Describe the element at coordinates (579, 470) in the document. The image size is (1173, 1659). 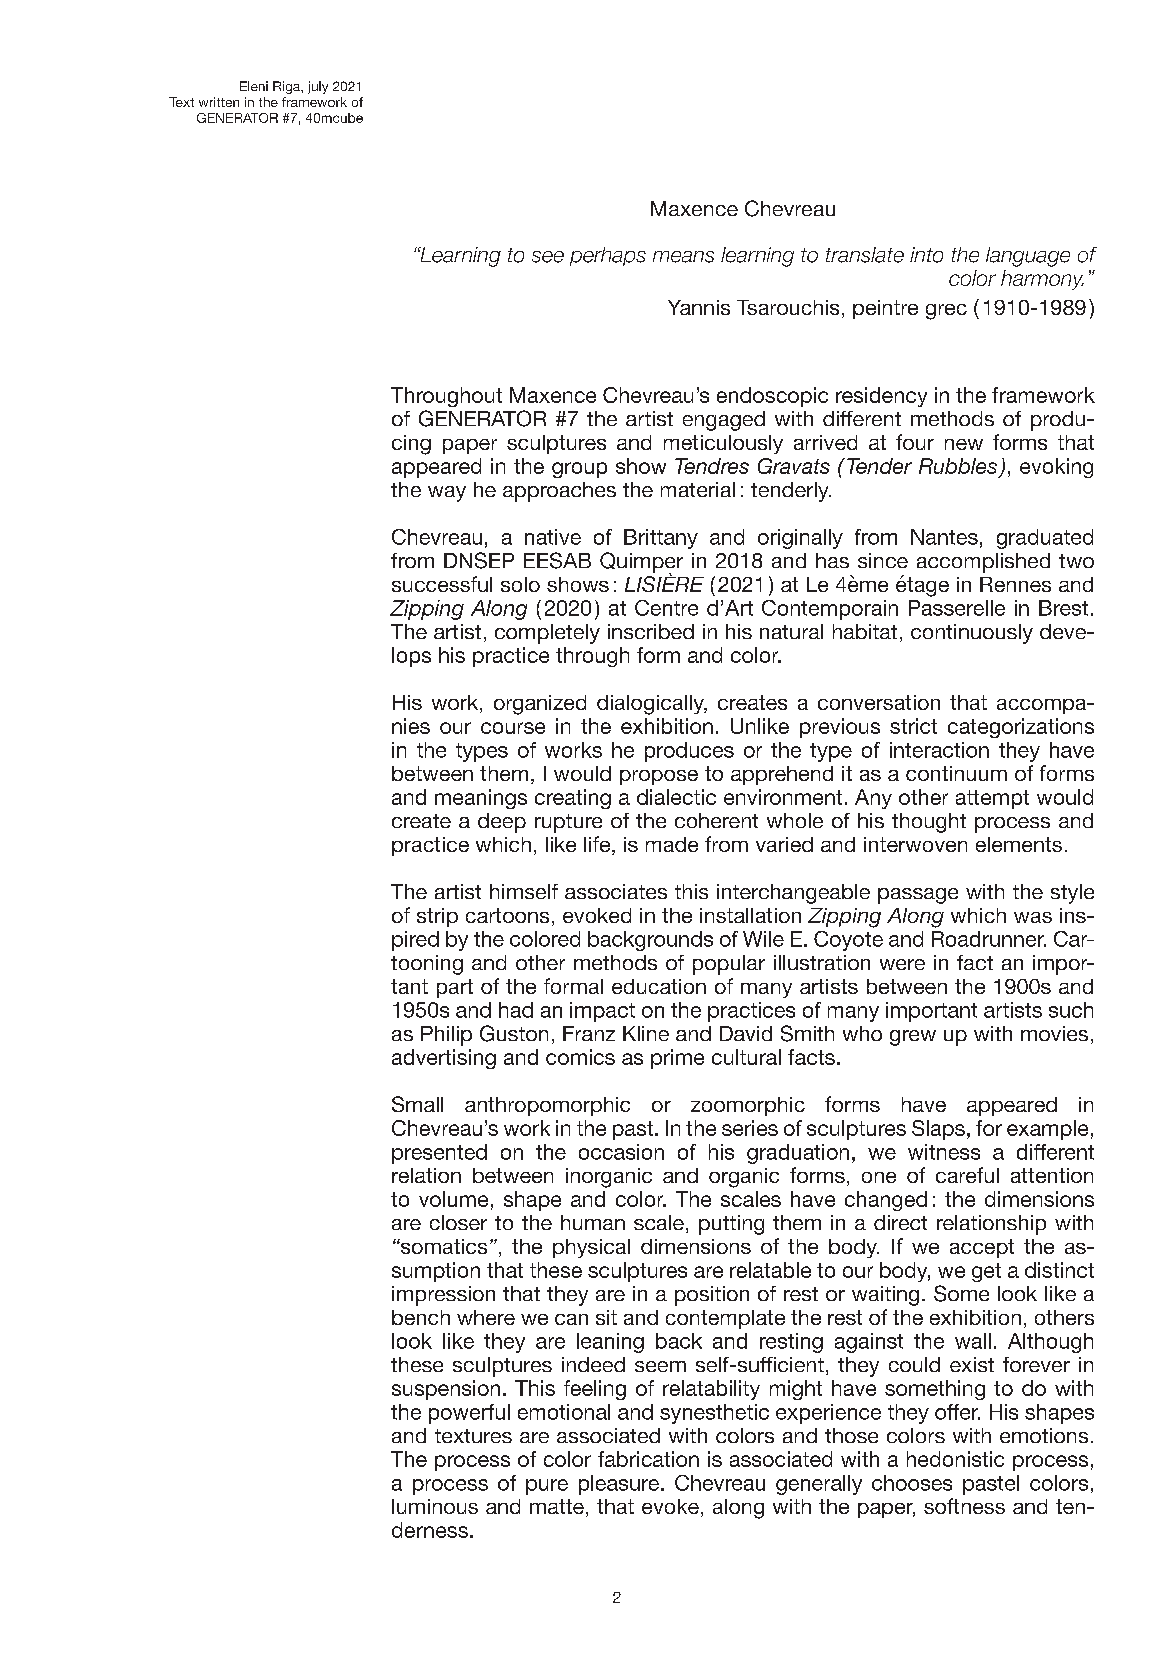
I see `group` at that location.
